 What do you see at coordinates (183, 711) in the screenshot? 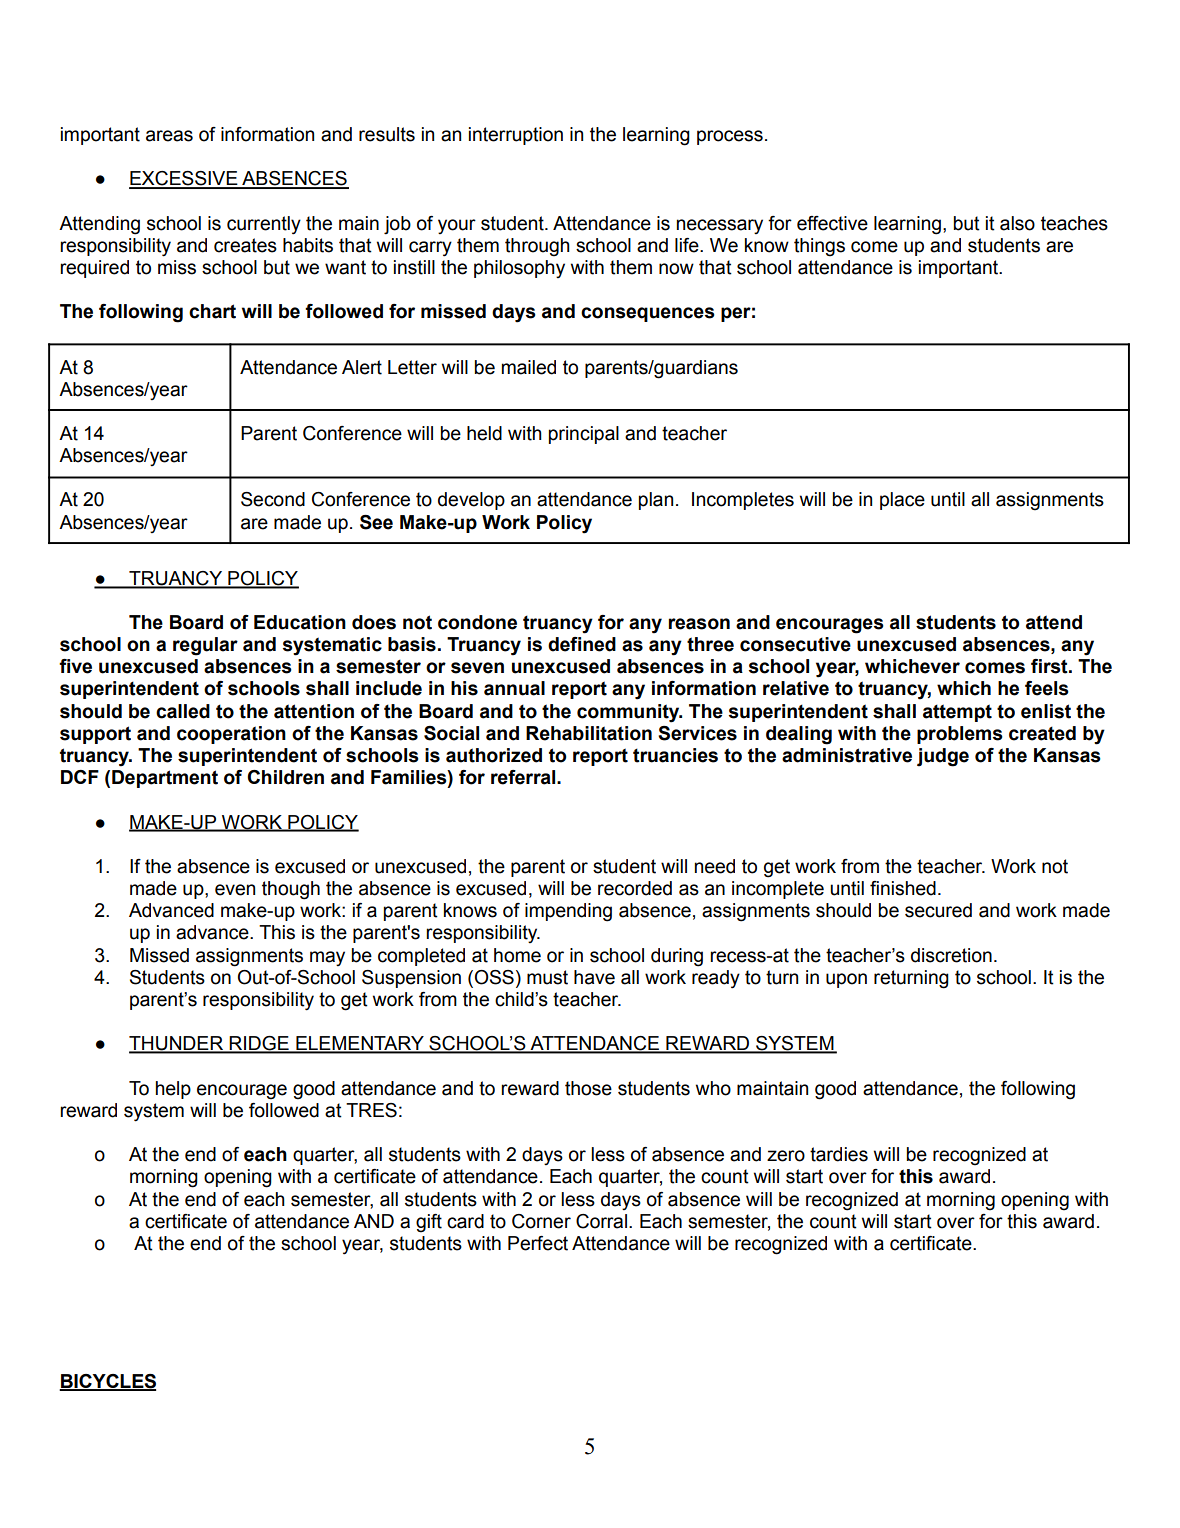
I see `called` at bounding box center [183, 711].
